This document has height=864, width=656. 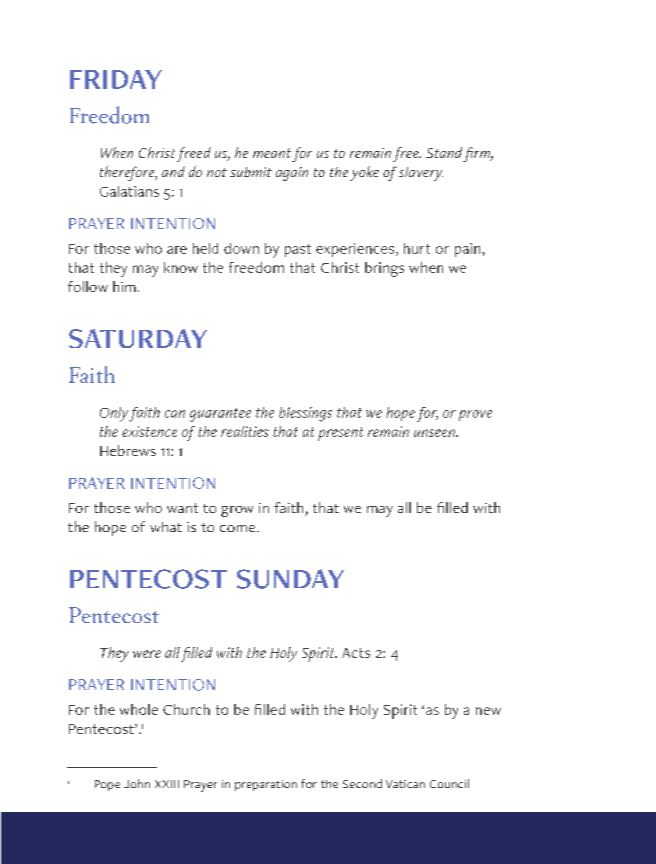 What do you see at coordinates (116, 79) in the document?
I see `FRIDAY` at bounding box center [116, 79].
